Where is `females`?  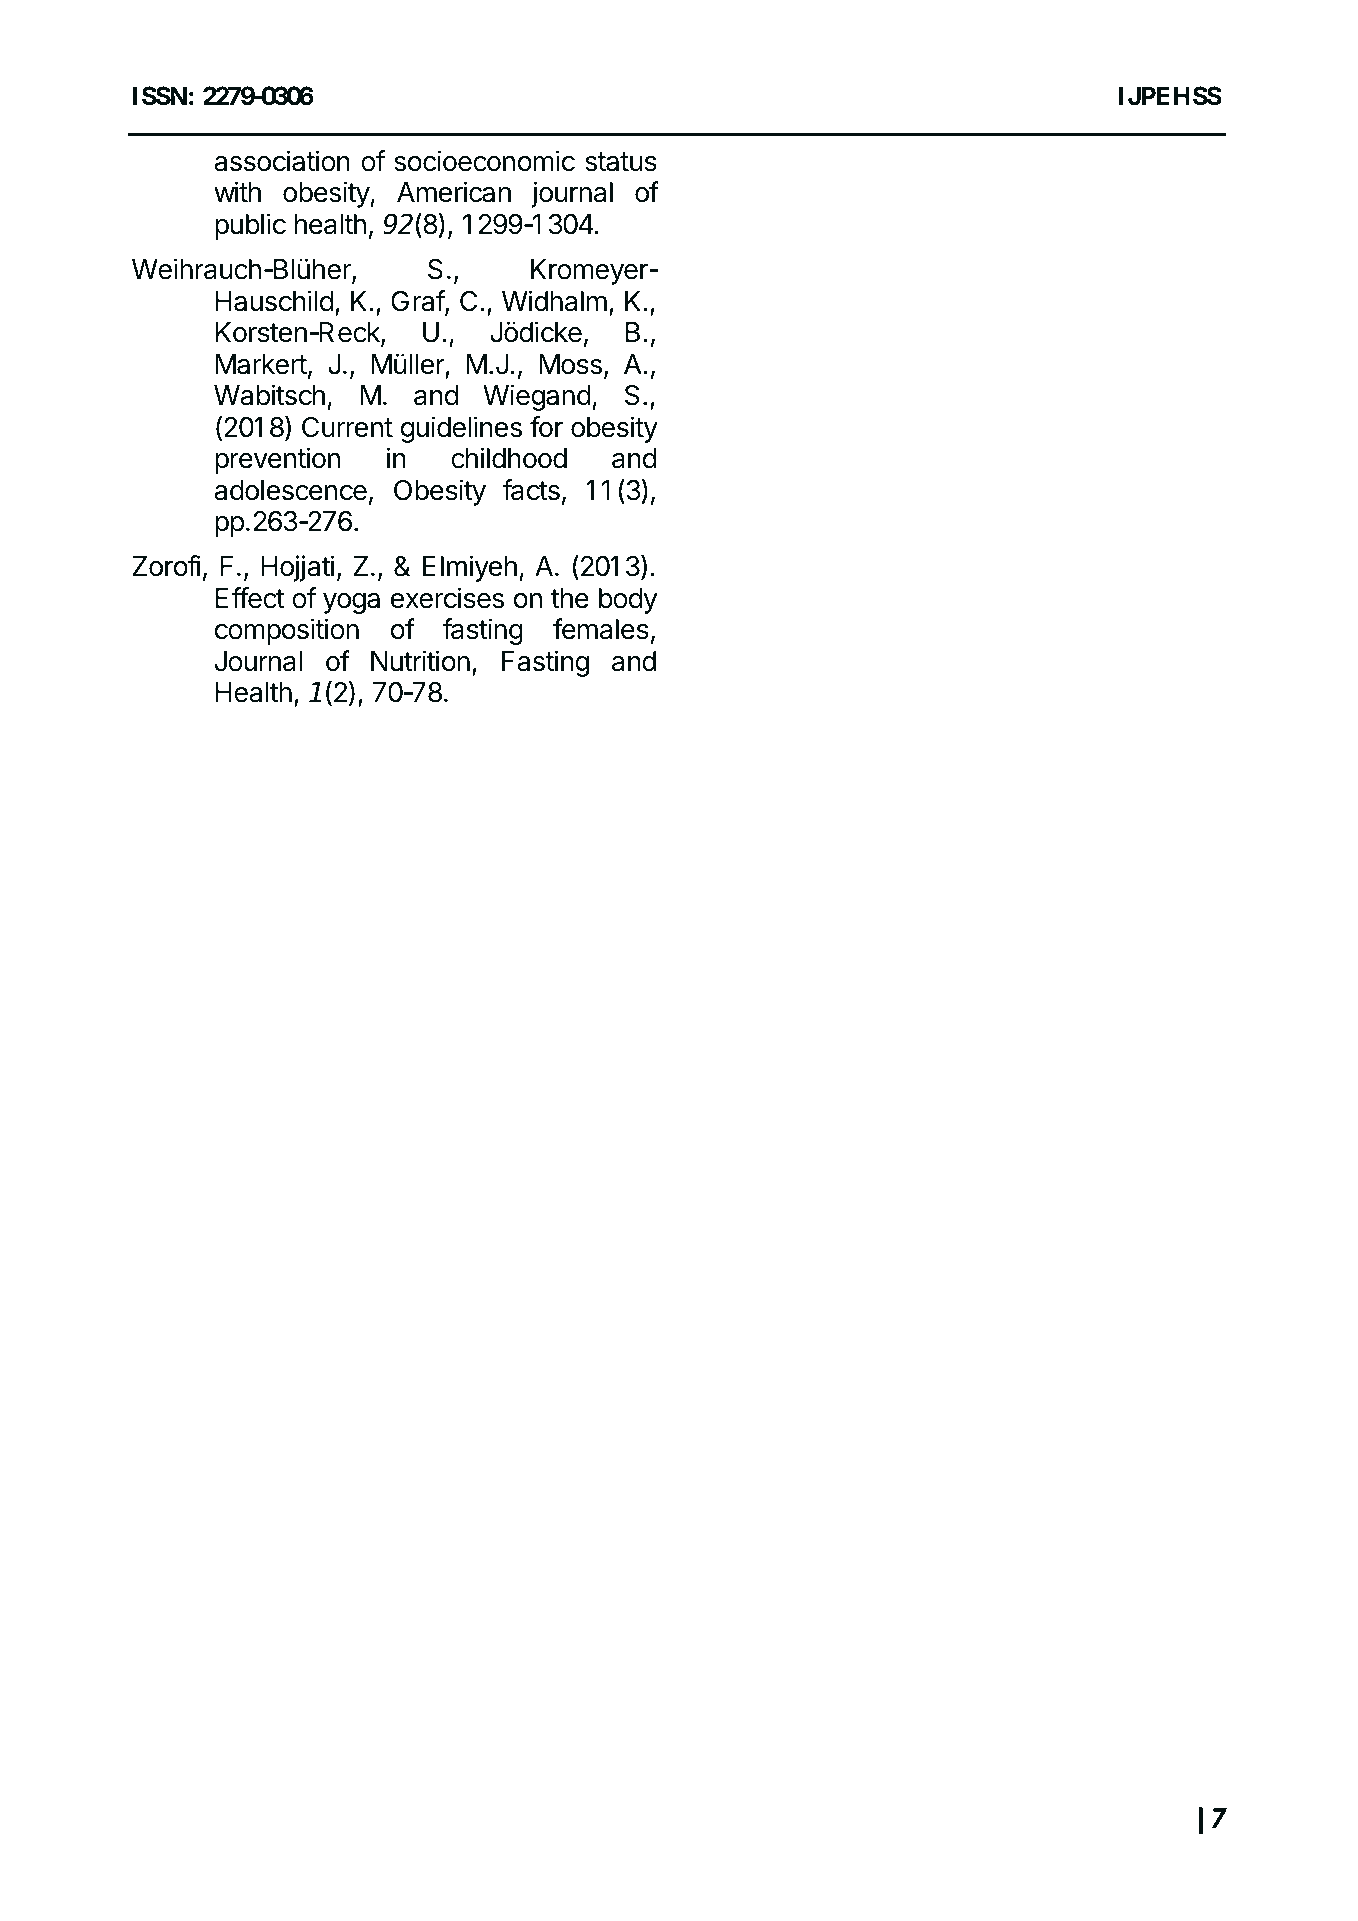
females is located at coordinates (601, 629).
